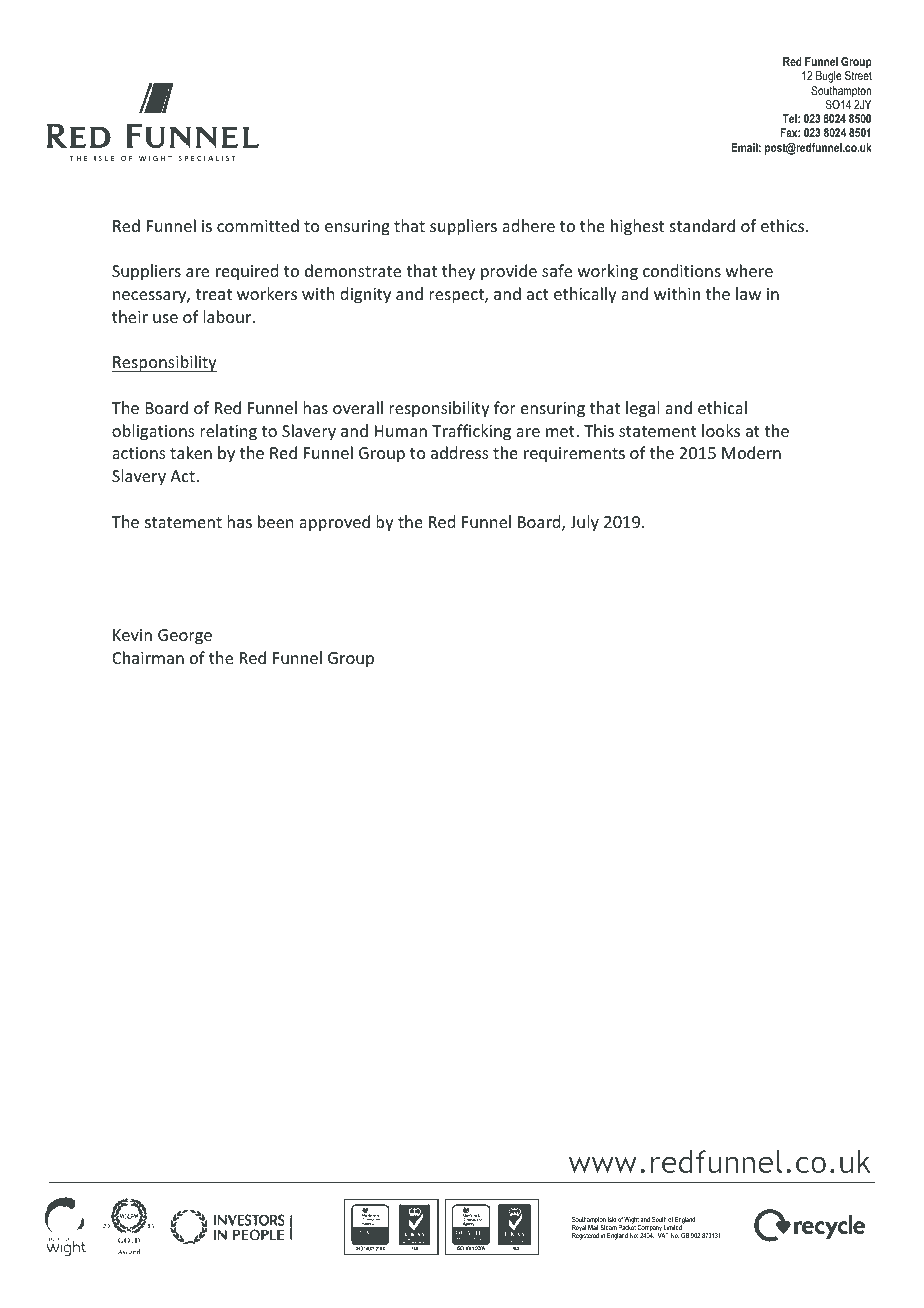  Describe the element at coordinates (612, 1219) in the page. I see `Isle` at that location.
